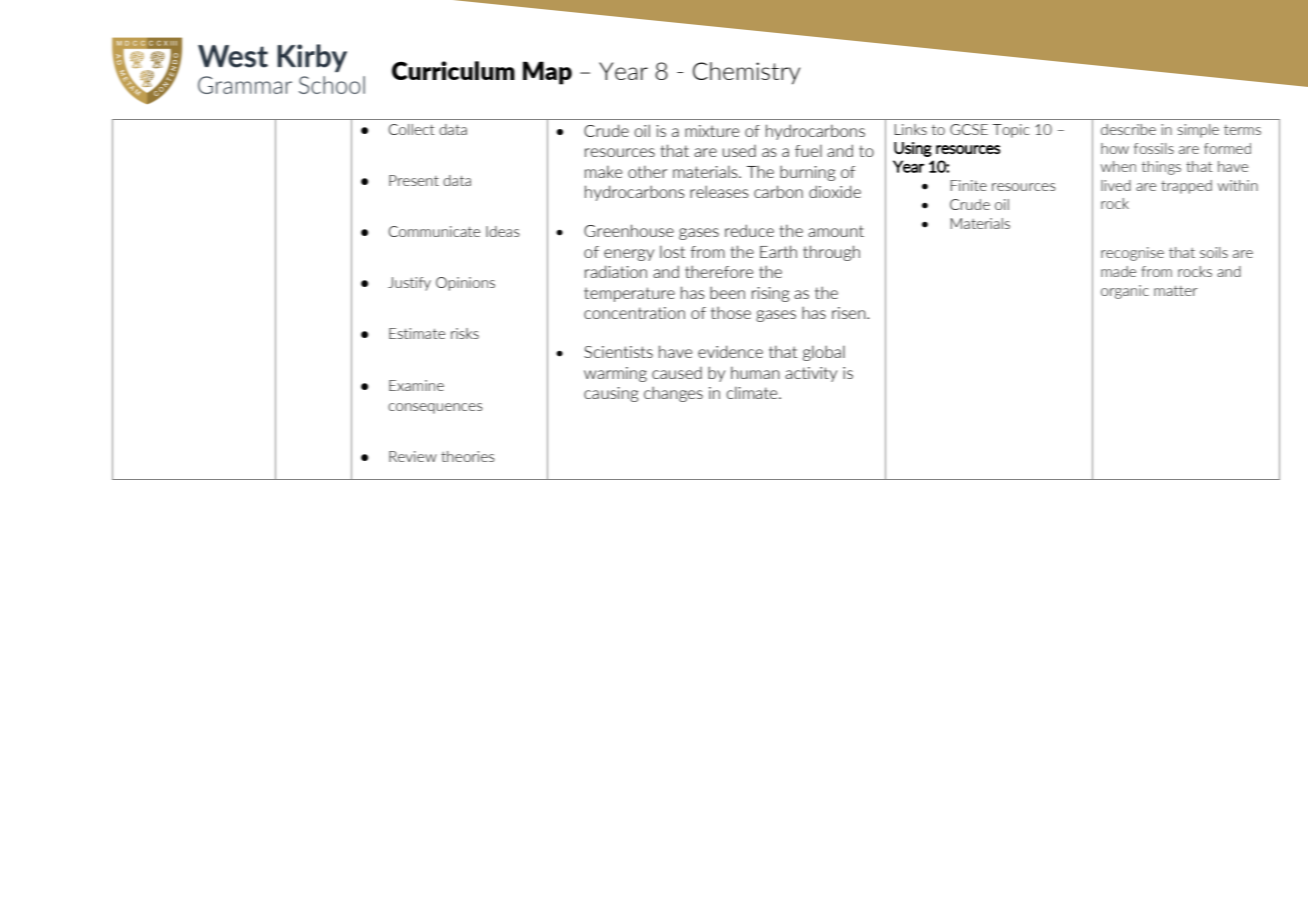 The width and height of the screenshot is (1308, 924). What do you see at coordinates (746, 73) in the screenshot?
I see `Chemistry` at bounding box center [746, 73].
